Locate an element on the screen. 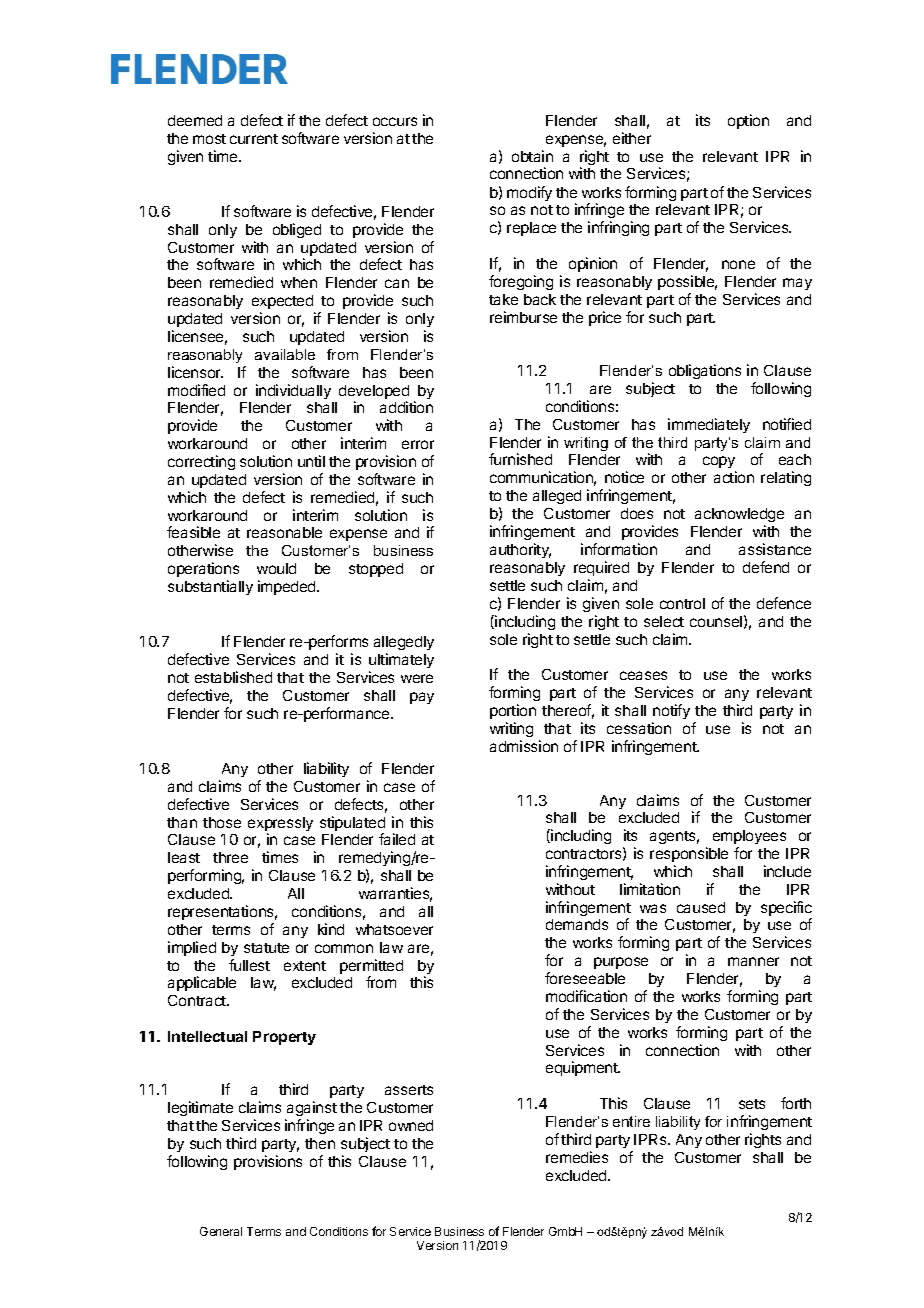 This screenshot has width=924, height=1308. furnished is located at coordinates (520, 459).
